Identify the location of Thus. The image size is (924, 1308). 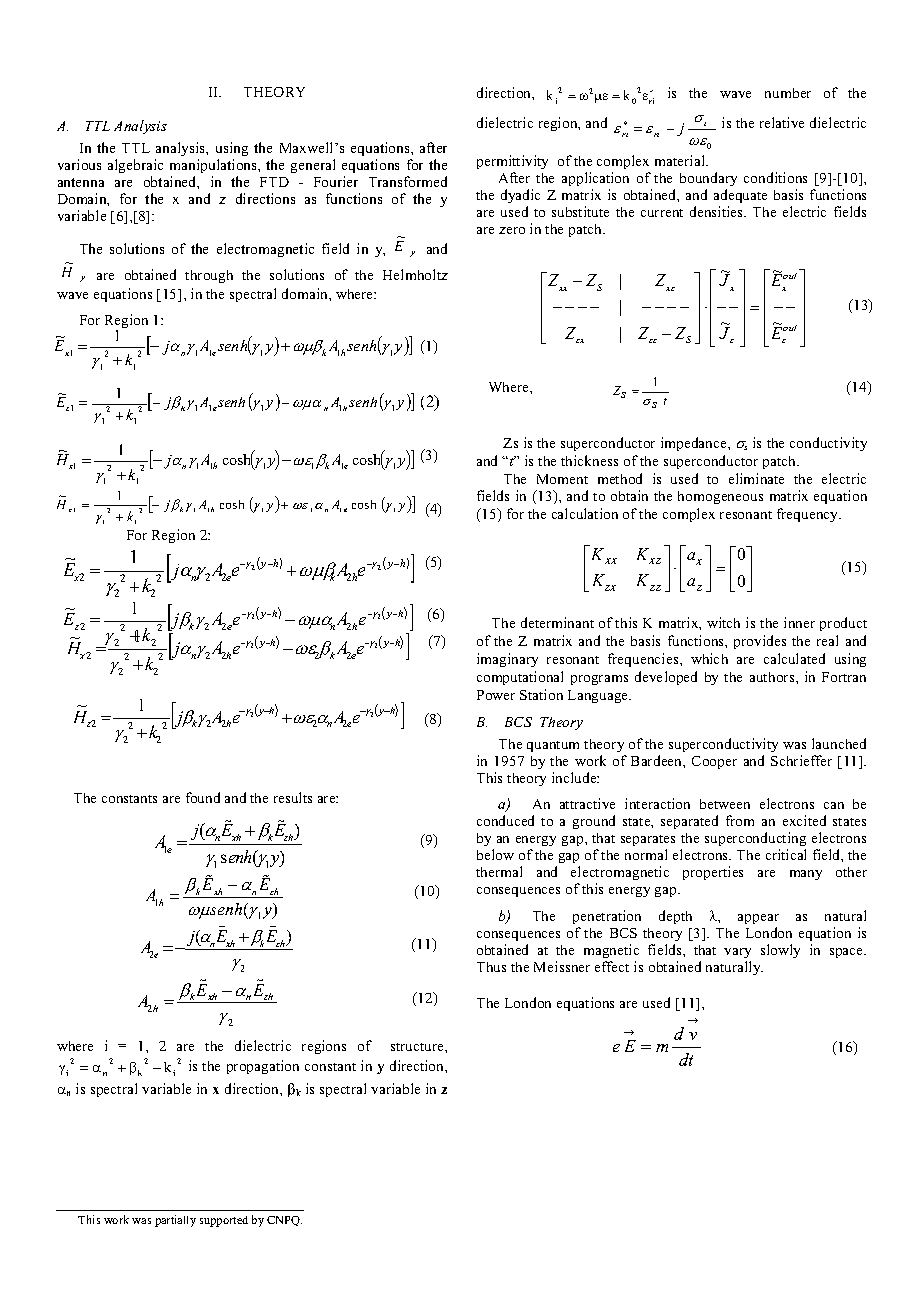
(491, 967).
